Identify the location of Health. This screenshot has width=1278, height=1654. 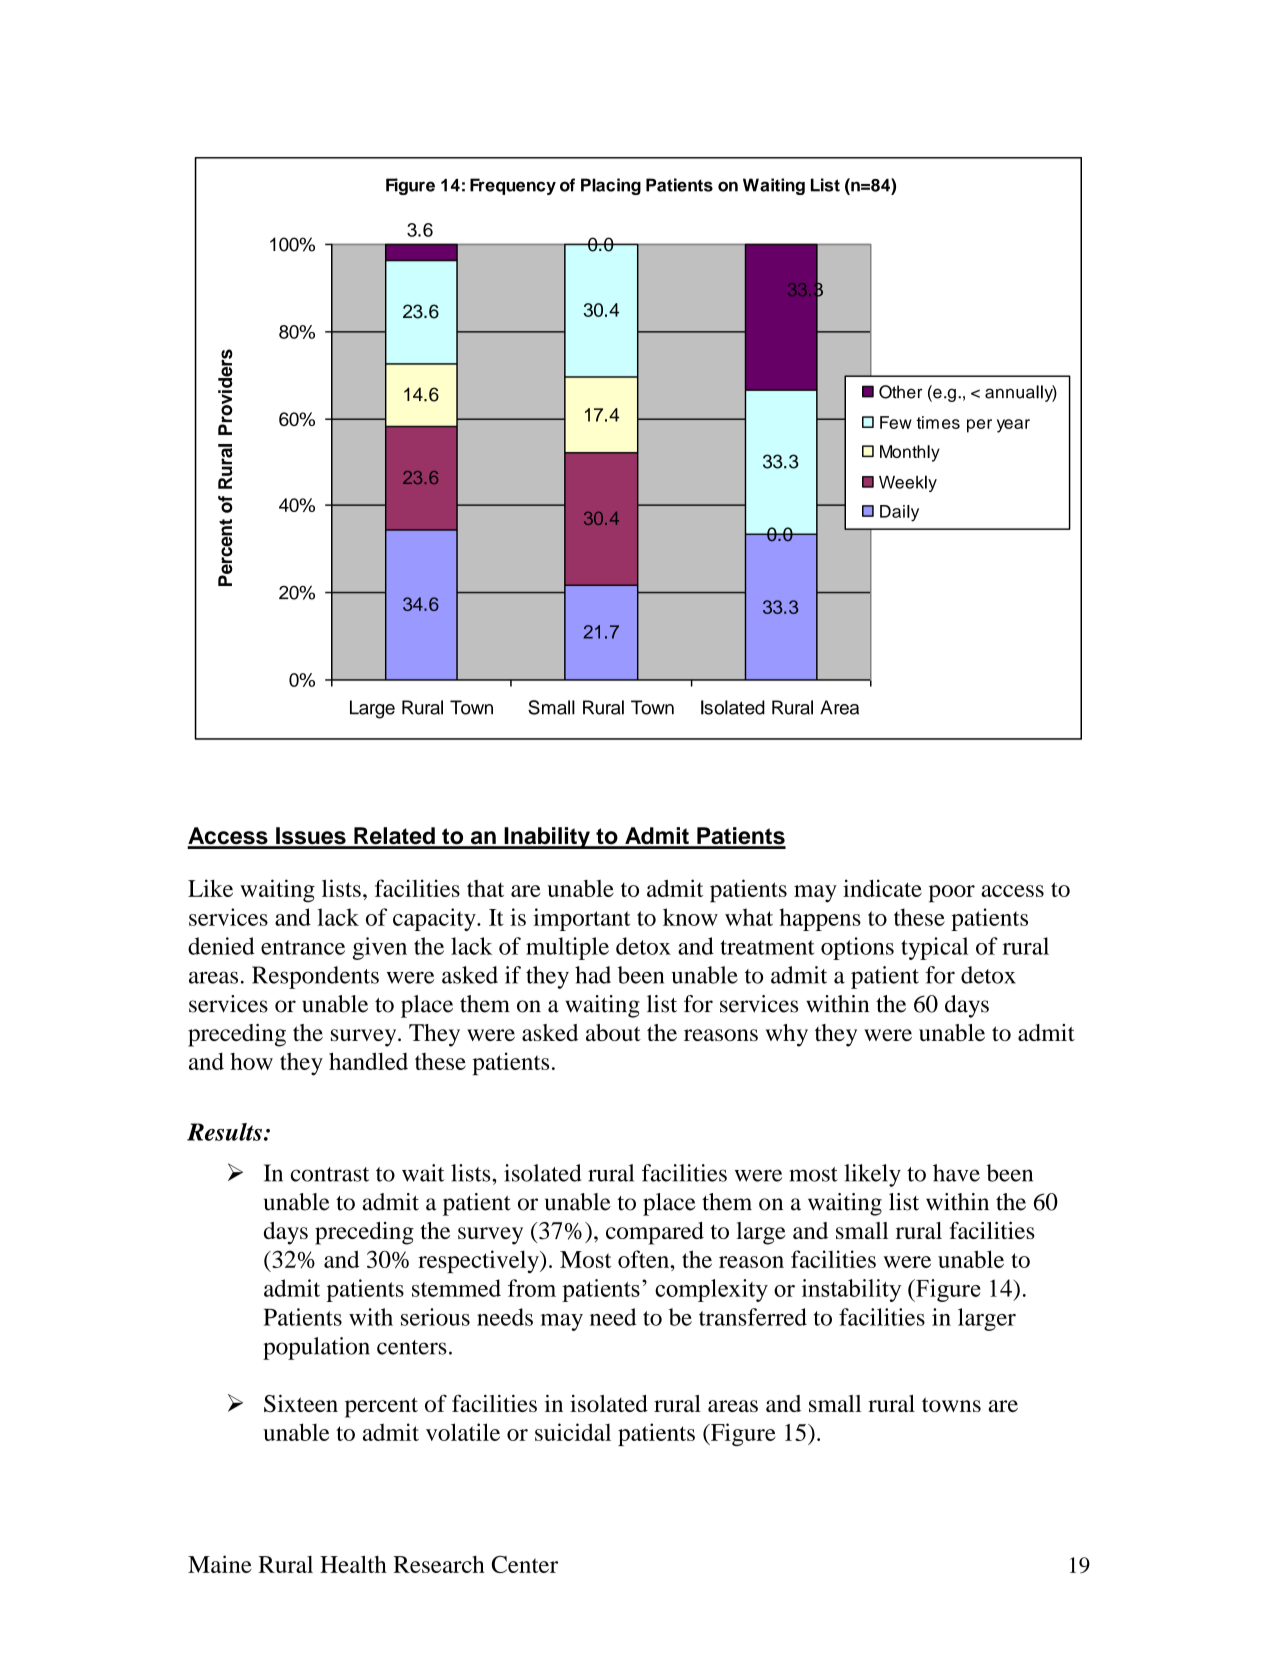
(353, 1564).
